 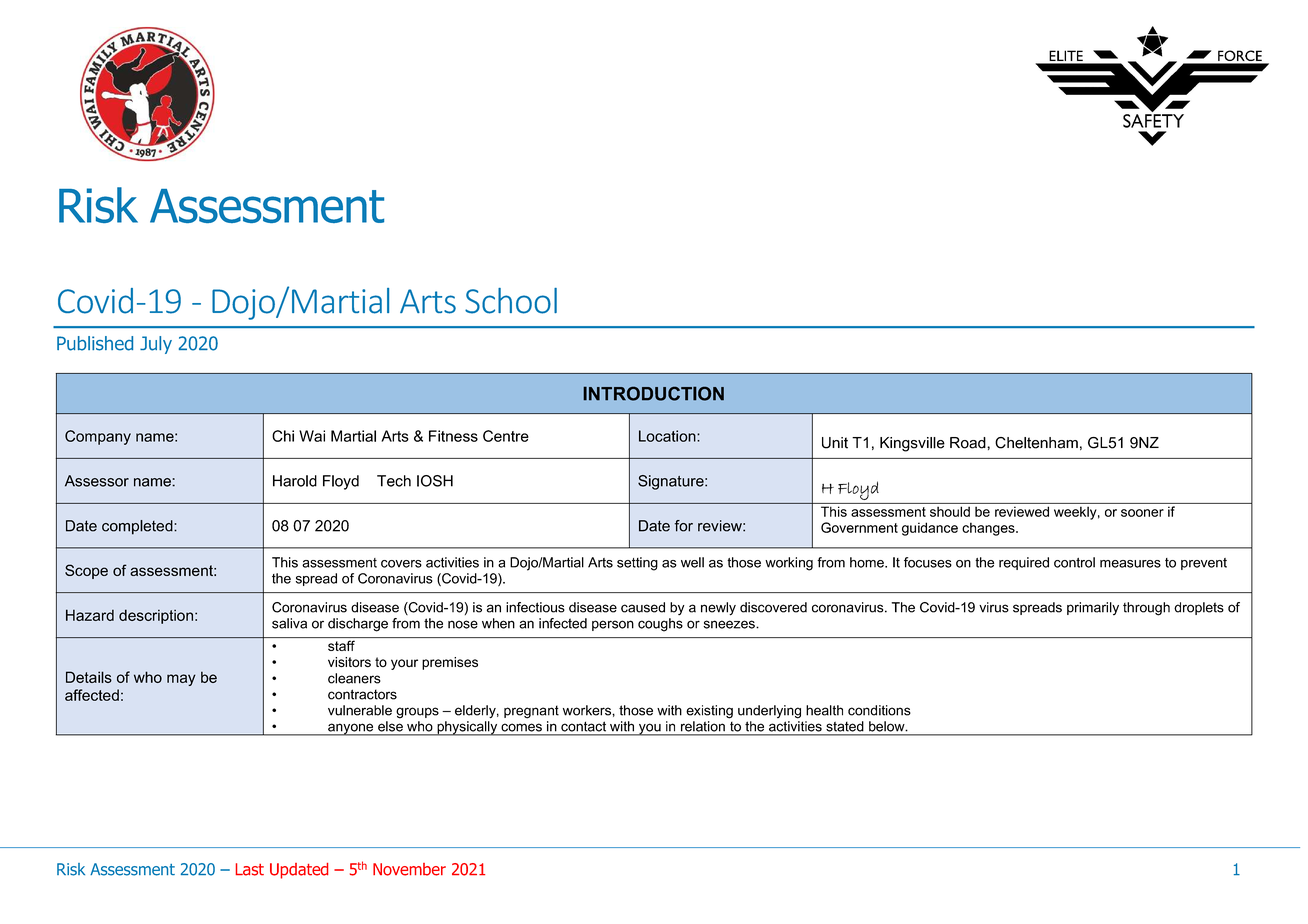 What do you see at coordinates (511, 301) in the page?
I see `School` at bounding box center [511, 301].
